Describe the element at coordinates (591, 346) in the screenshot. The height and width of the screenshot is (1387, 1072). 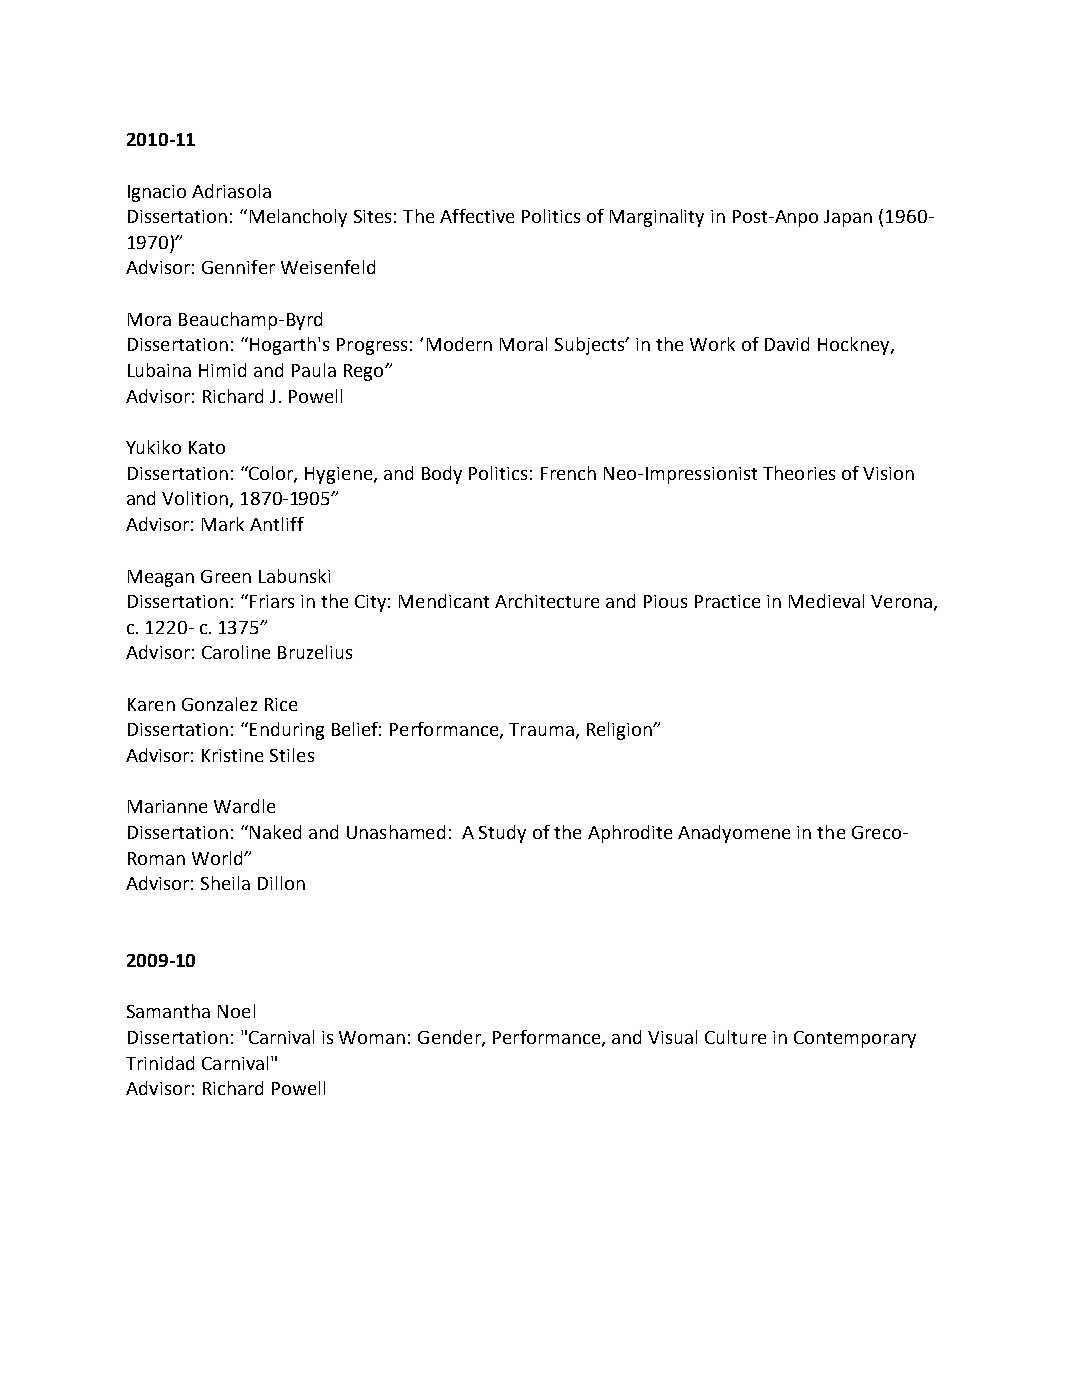
I see `Subjects` at that location.
